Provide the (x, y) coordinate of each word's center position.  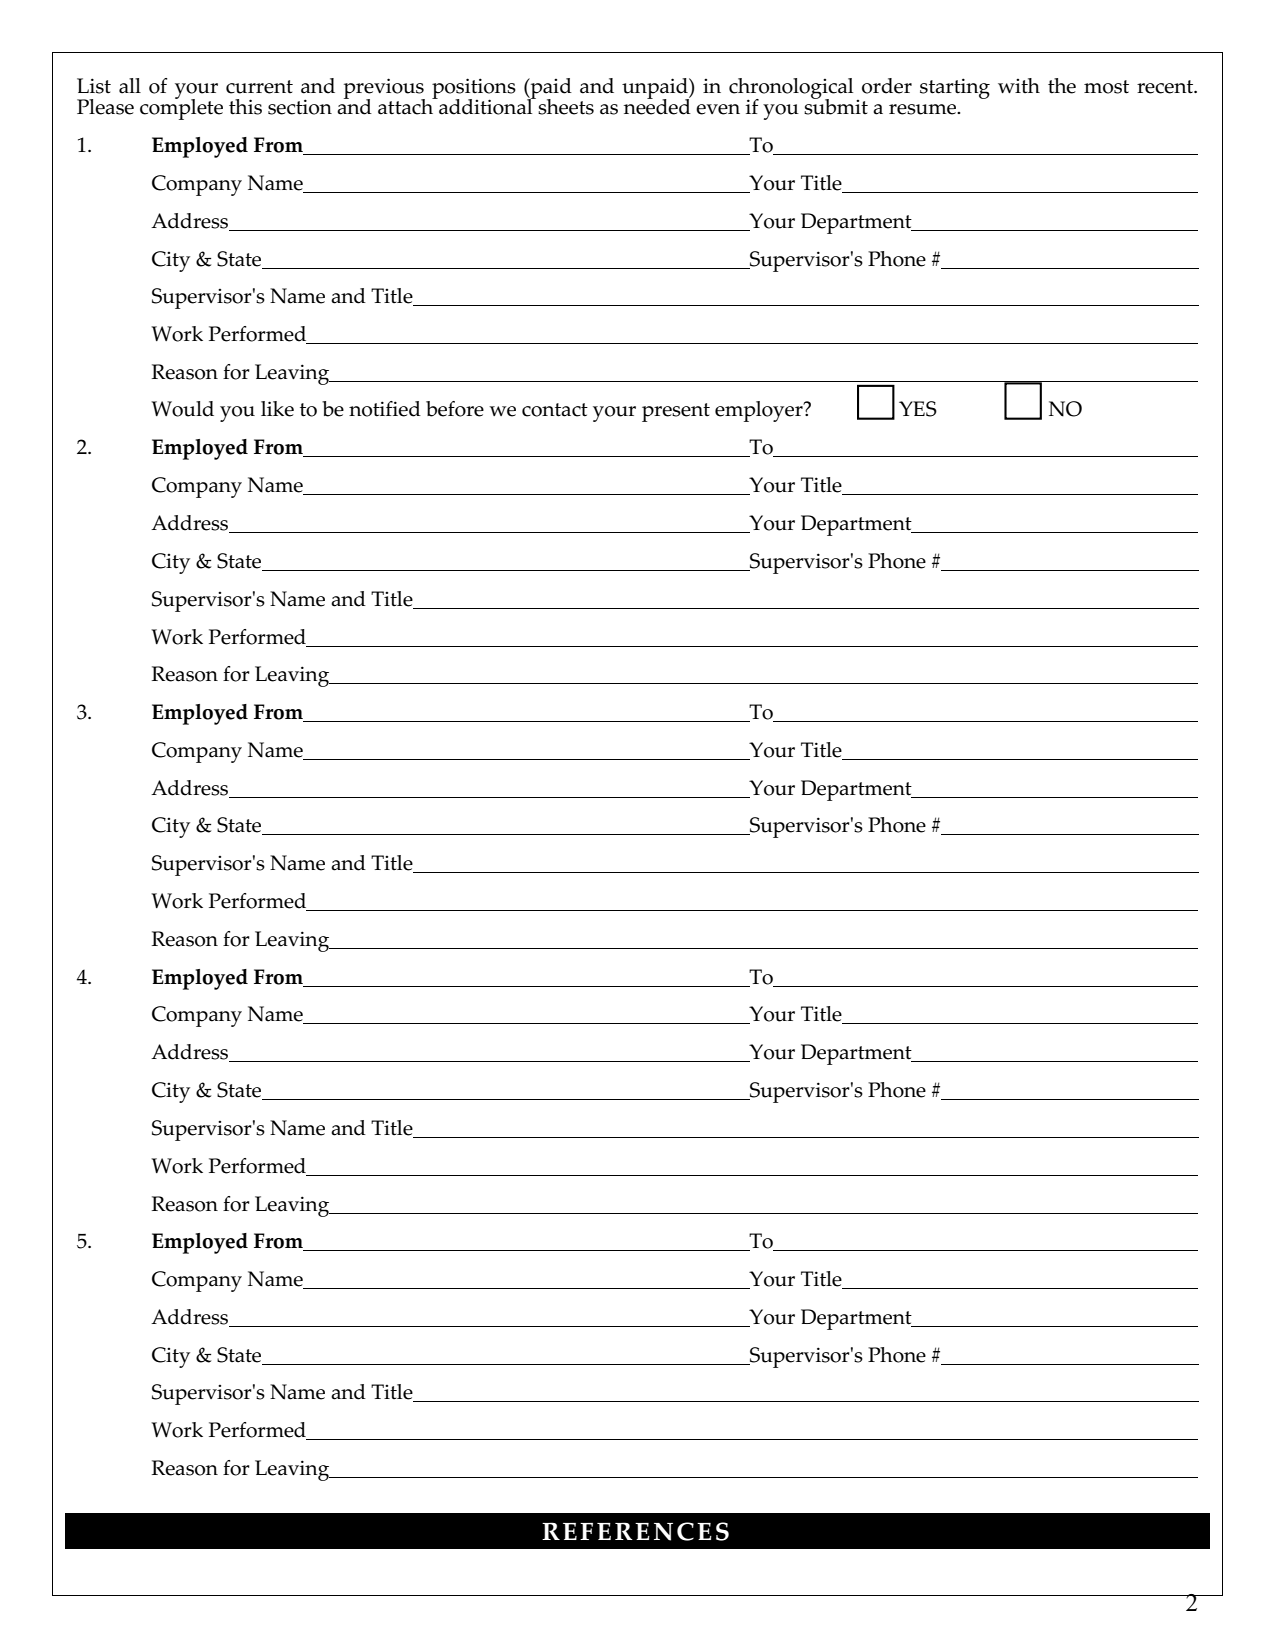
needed (657, 105)
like (277, 409)
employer (760, 411)
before (455, 409)
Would (182, 409)
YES (918, 409)
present (676, 412)
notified (385, 409)
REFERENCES (635, 1531)
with (1019, 85)
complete (181, 108)
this (245, 107)
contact (555, 410)
